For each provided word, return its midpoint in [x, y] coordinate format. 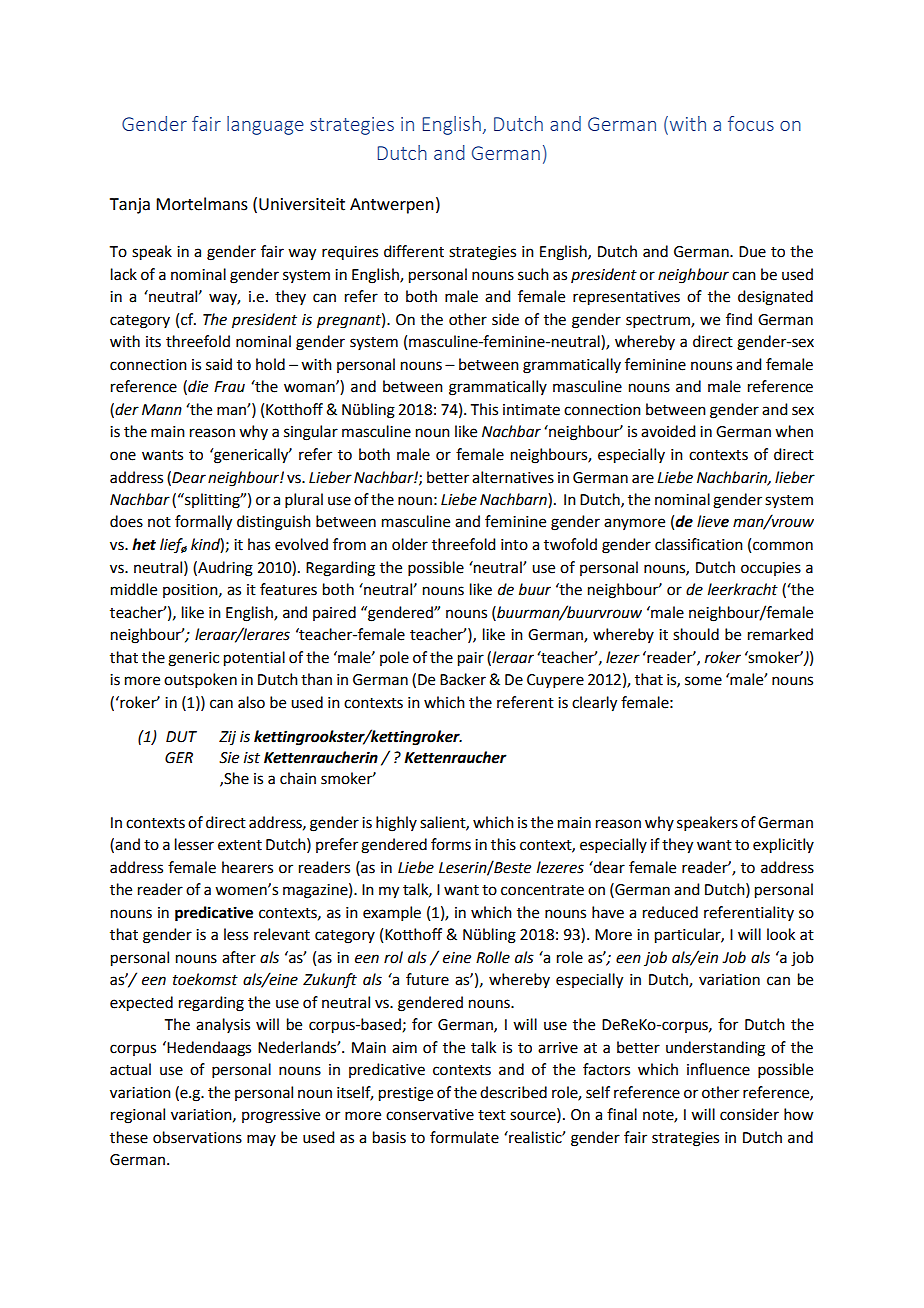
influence [718, 1069]
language [265, 125]
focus [751, 123]
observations [197, 1137]
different [414, 251]
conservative [430, 1115]
